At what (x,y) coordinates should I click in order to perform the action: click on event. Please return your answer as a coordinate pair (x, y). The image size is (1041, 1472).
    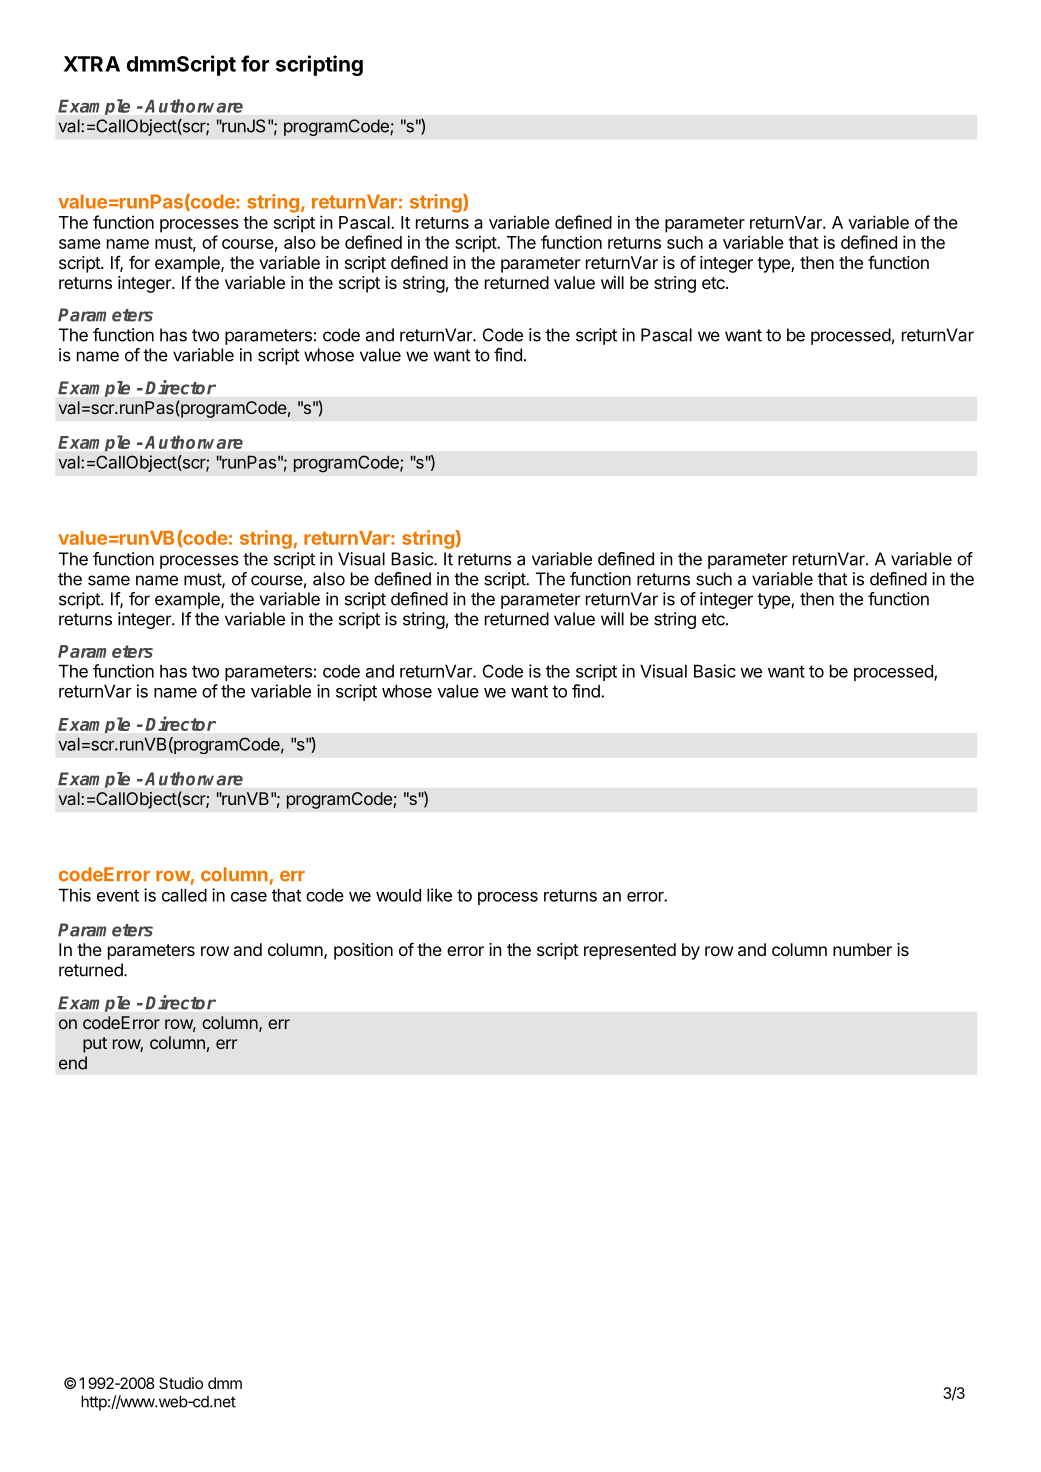
    Looking at the image, I should click on (118, 895).
